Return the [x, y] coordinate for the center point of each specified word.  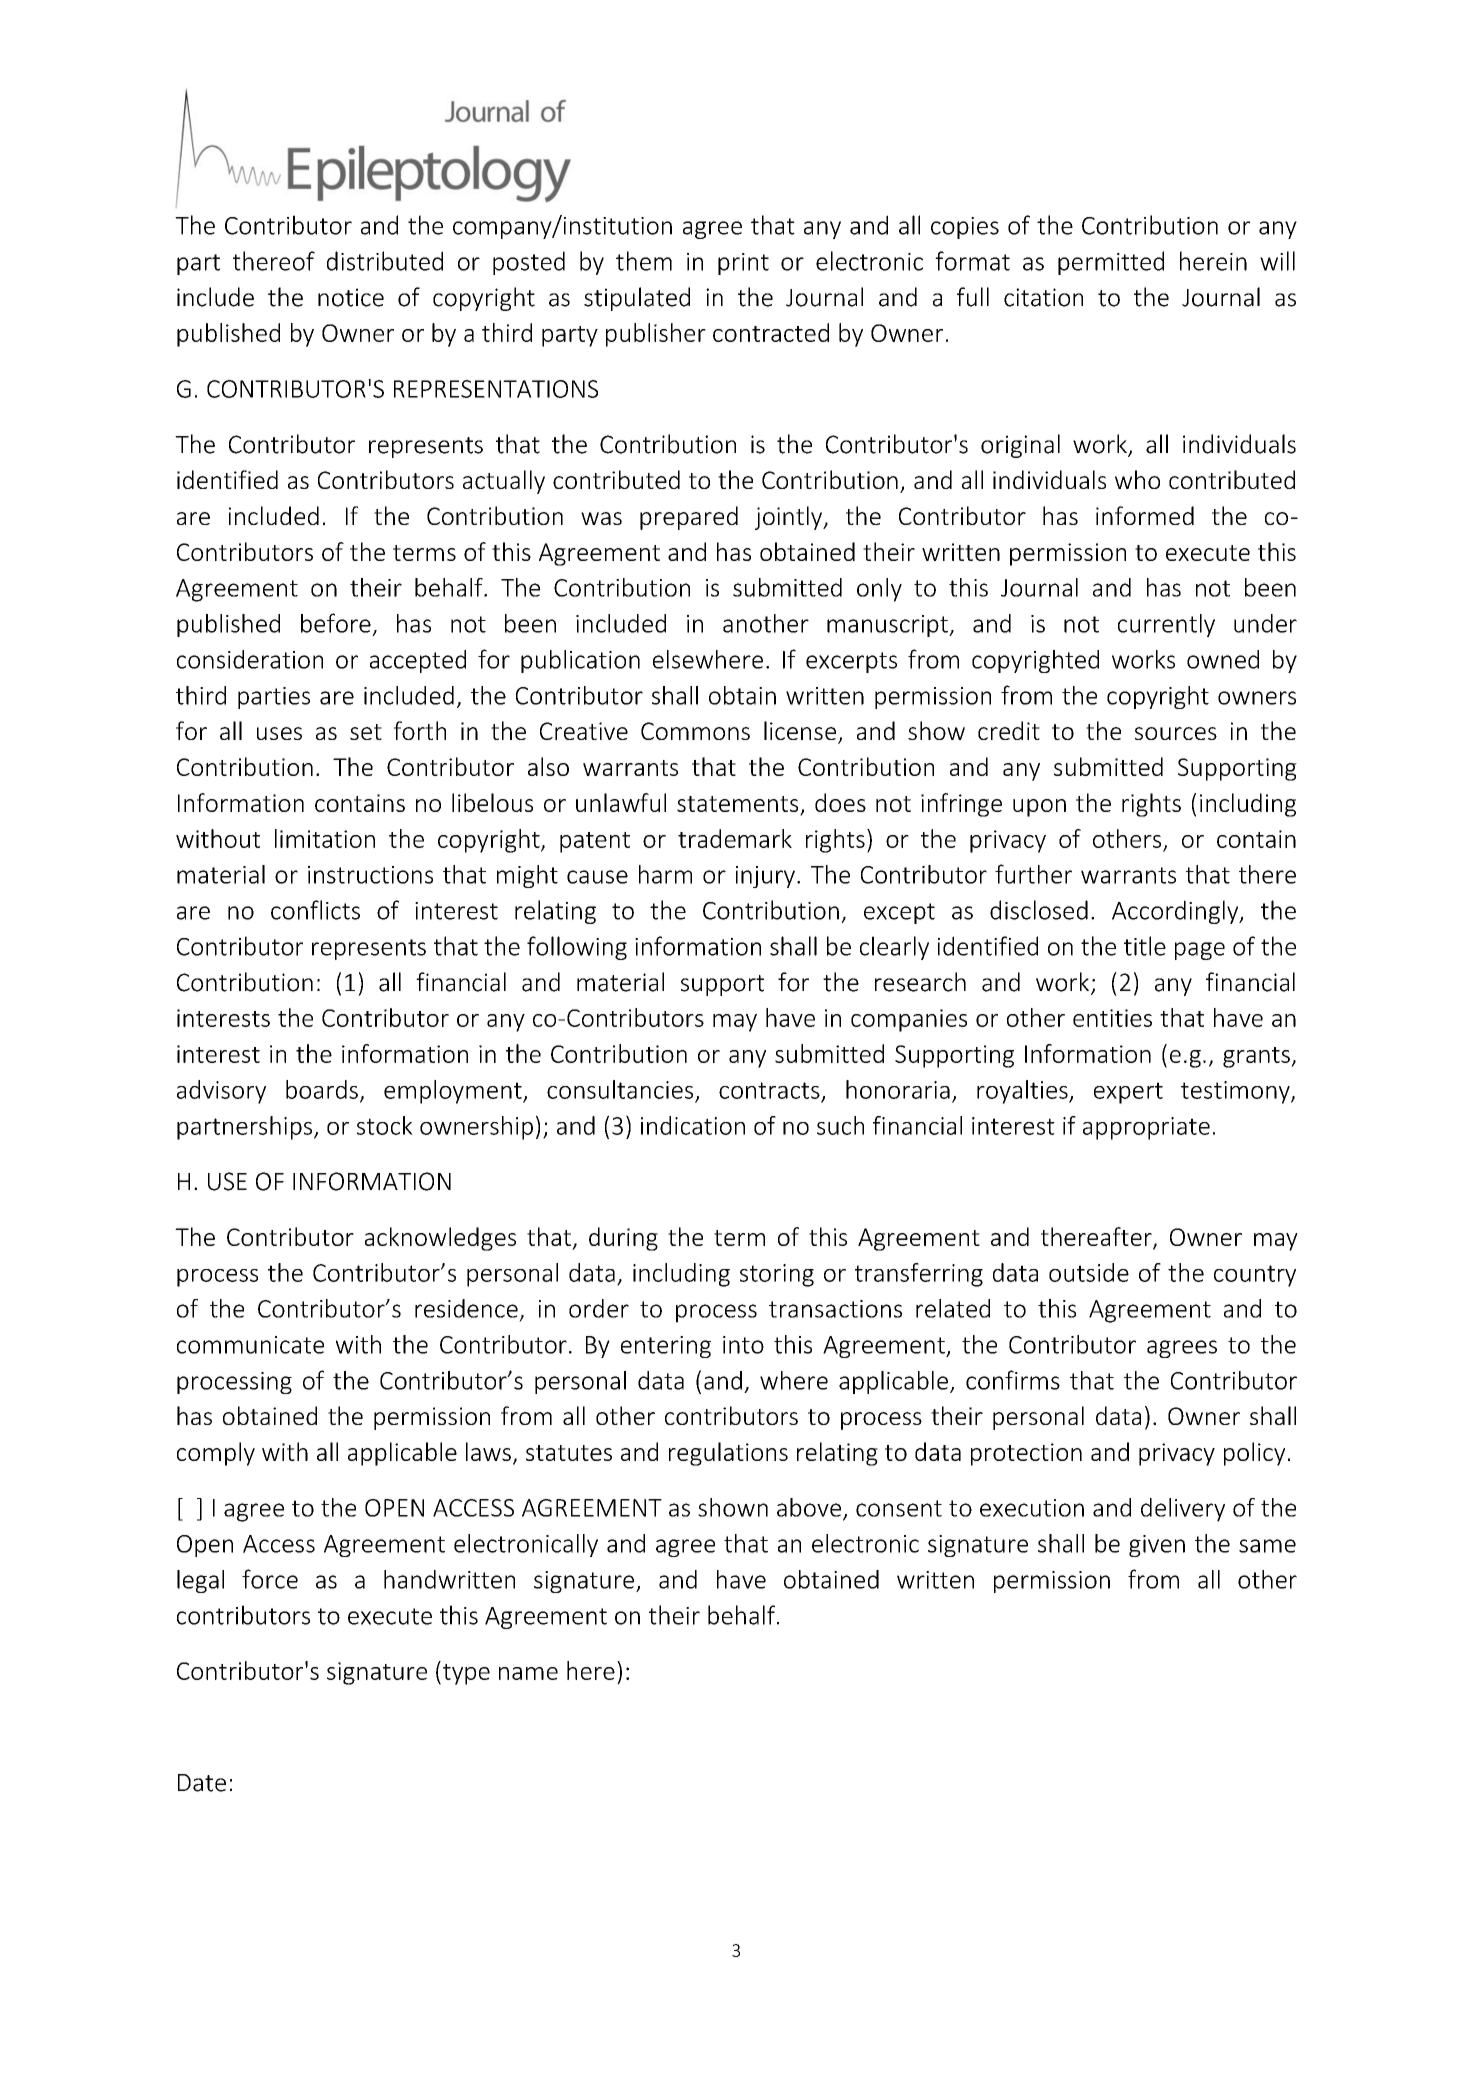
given [1157, 1546]
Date [202, 1783]
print [743, 264]
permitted [1111, 263]
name [528, 1673]
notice [351, 297]
